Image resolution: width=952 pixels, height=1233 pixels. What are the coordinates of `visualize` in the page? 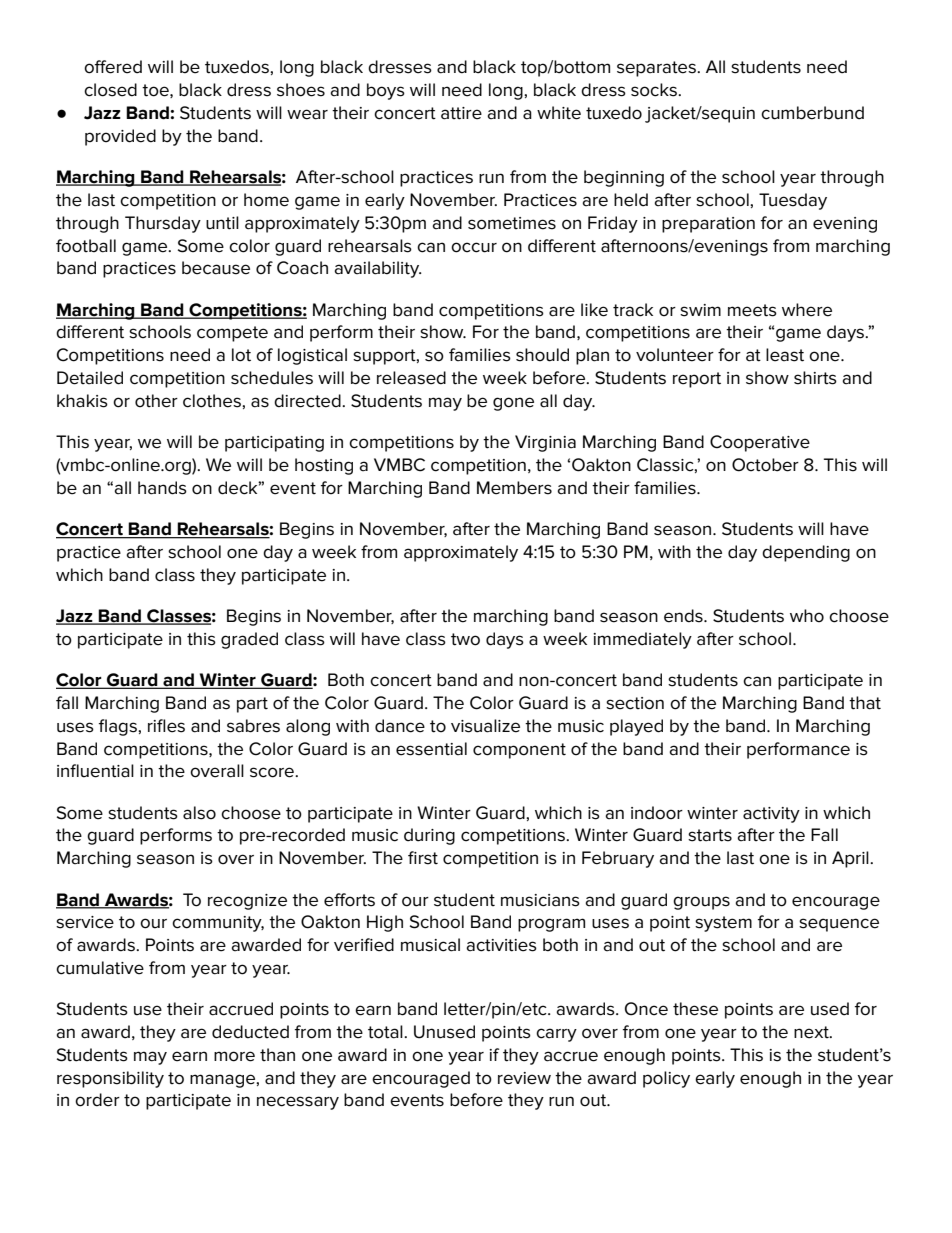 It's located at (485, 726).
